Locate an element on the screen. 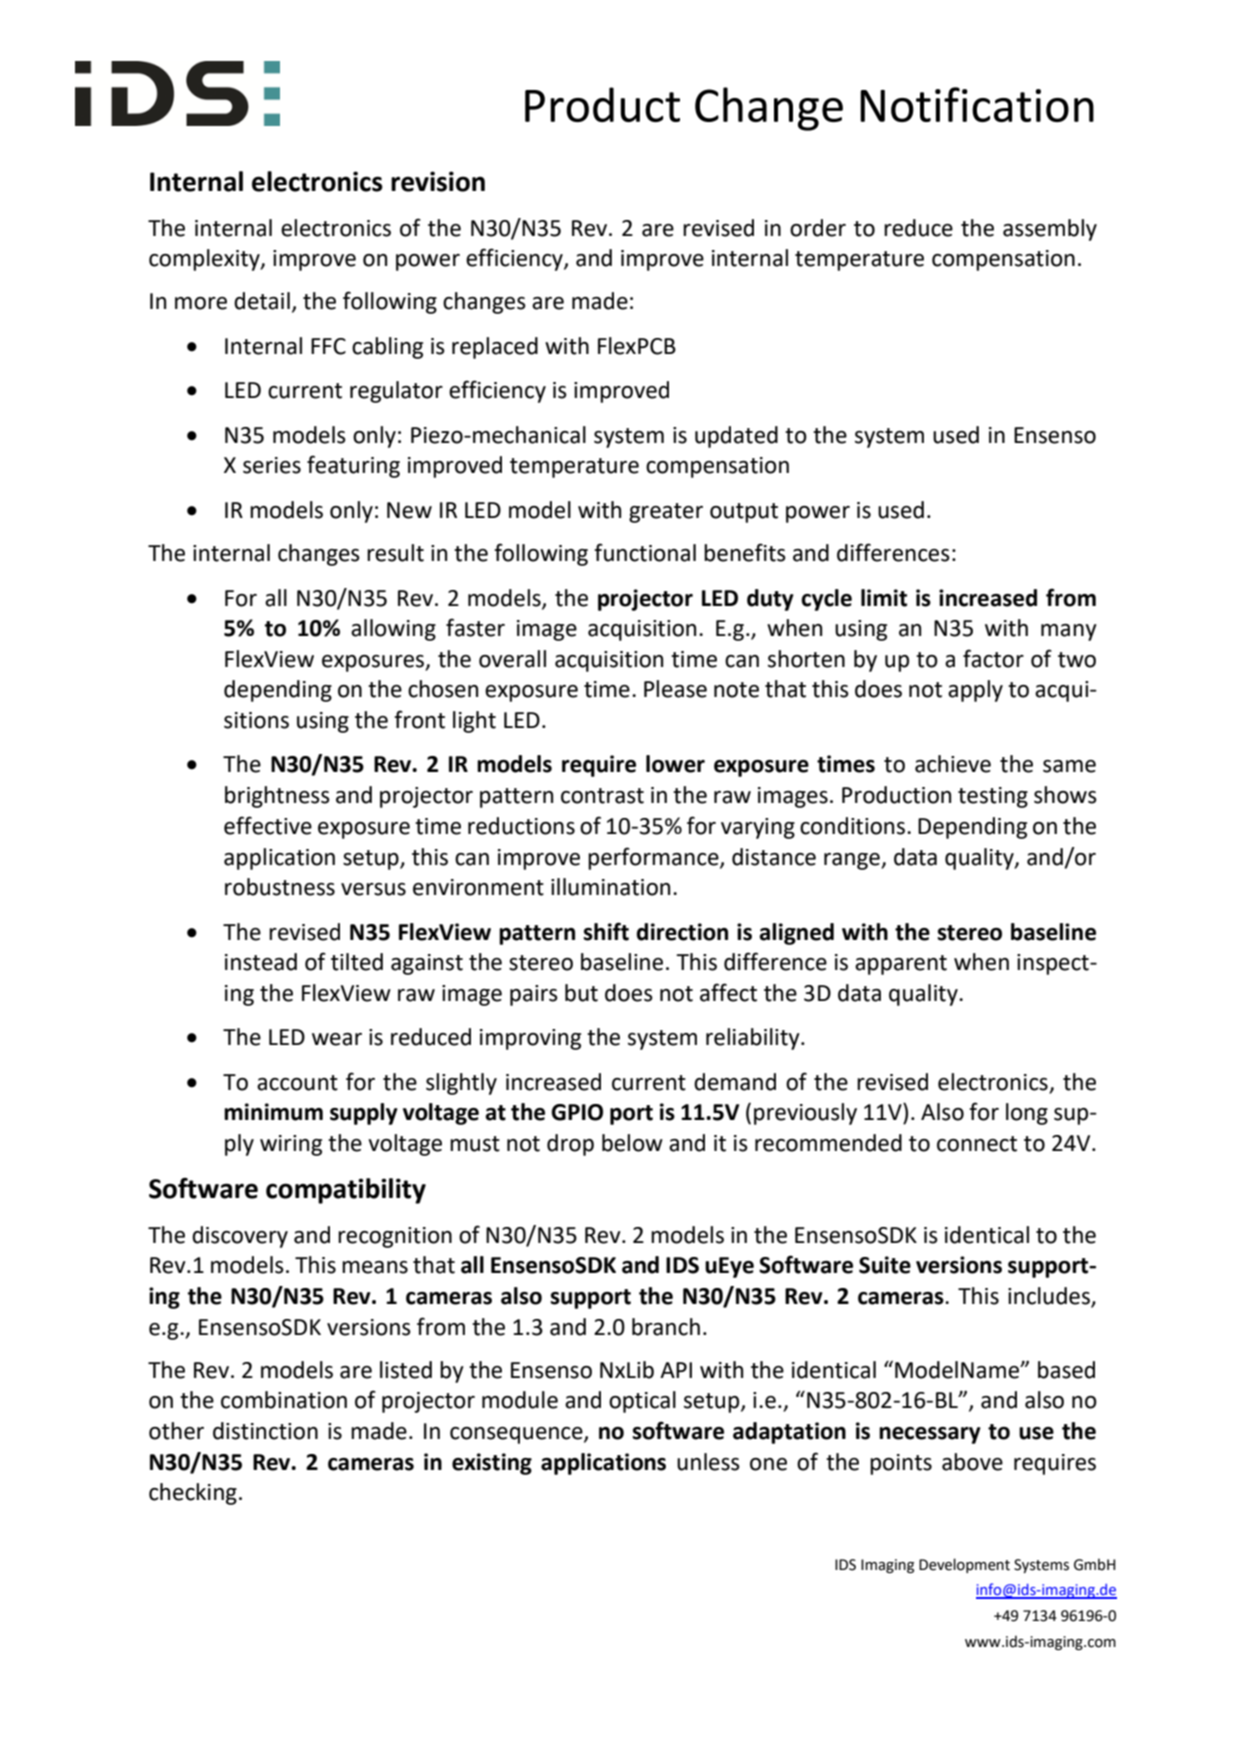  series is located at coordinates (272, 465).
